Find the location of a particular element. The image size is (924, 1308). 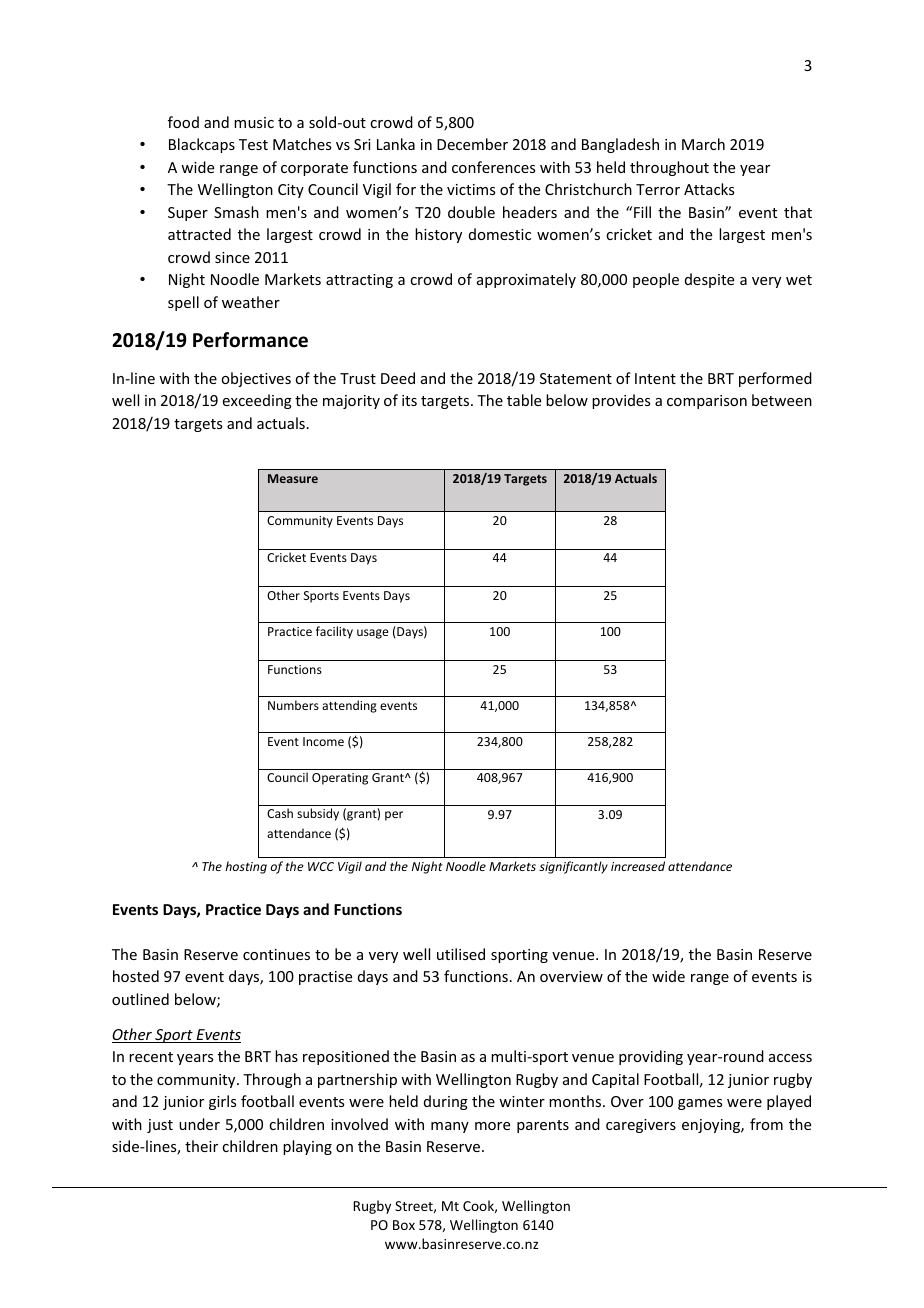

significantly is located at coordinates (573, 867).
